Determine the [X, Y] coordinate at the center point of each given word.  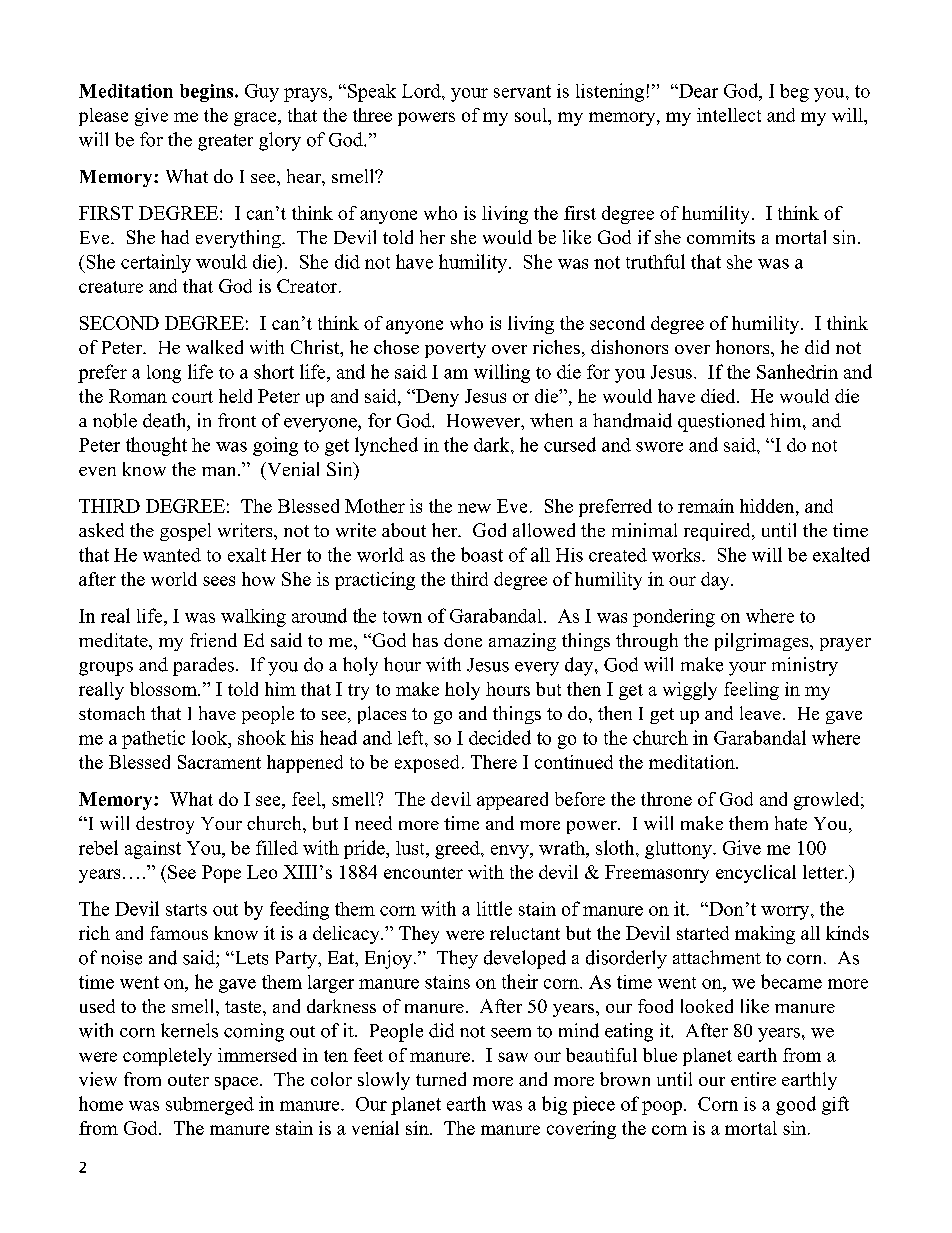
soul [532, 115]
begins [208, 93]
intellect [729, 115]
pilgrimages [763, 642]
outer [188, 1080]
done [463, 640]
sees [219, 581]
